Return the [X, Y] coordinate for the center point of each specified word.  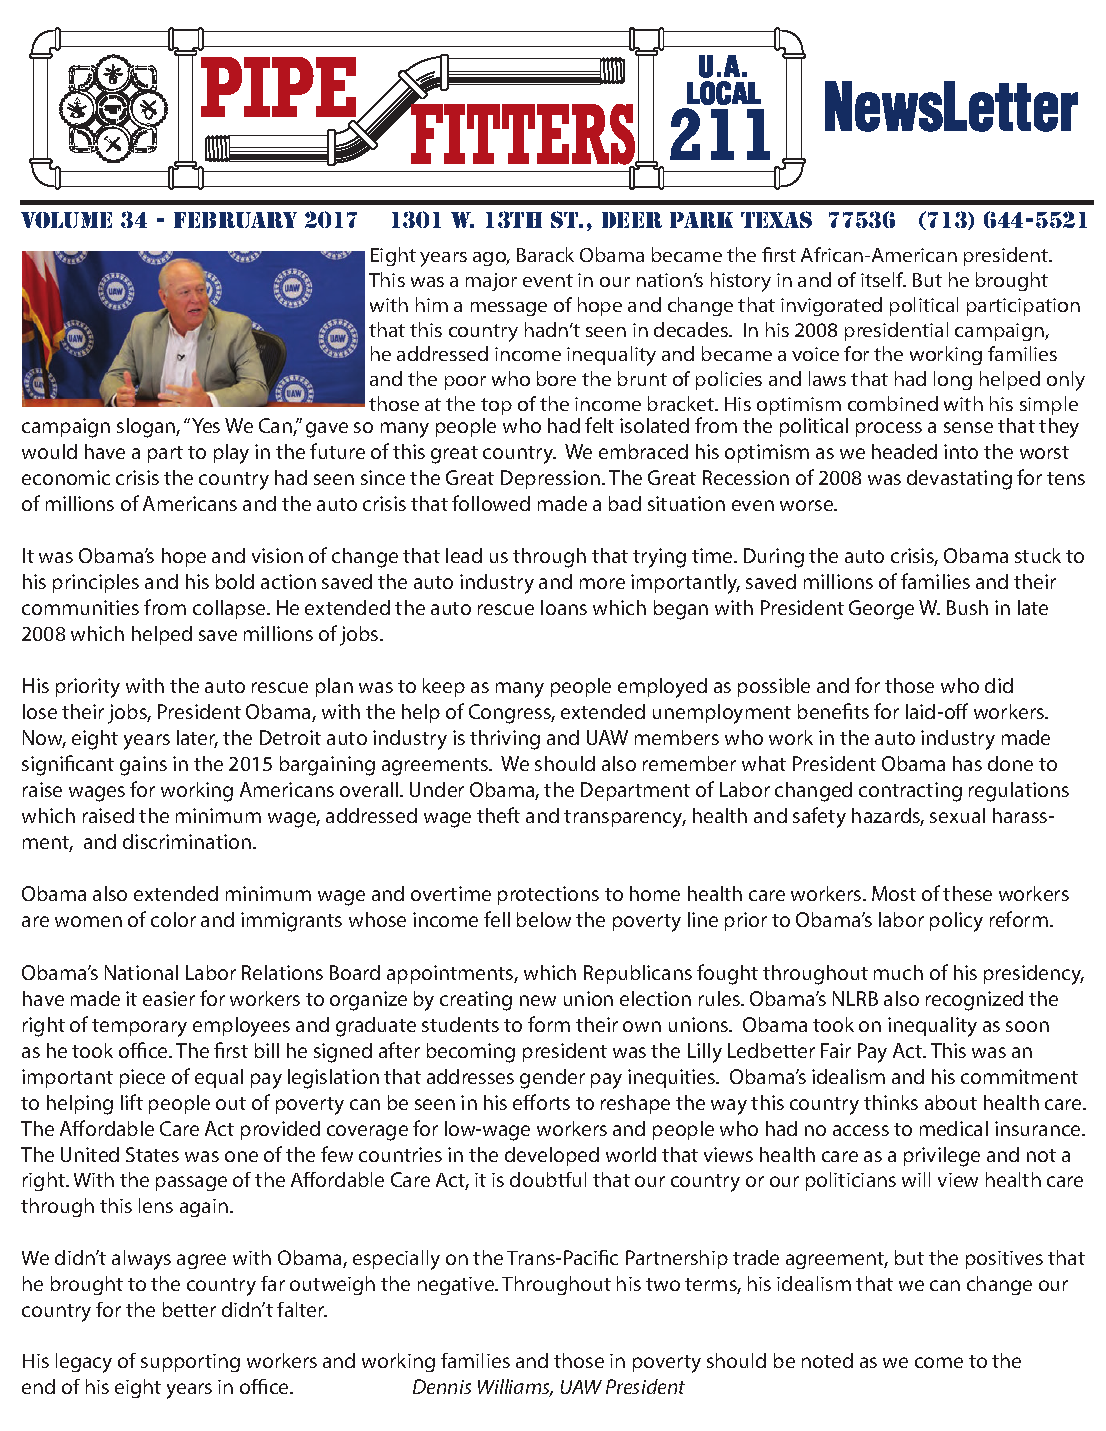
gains [143, 766]
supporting [190, 1363]
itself [883, 279]
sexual [957, 815]
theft [498, 815]
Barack [545, 254]
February [235, 220]
